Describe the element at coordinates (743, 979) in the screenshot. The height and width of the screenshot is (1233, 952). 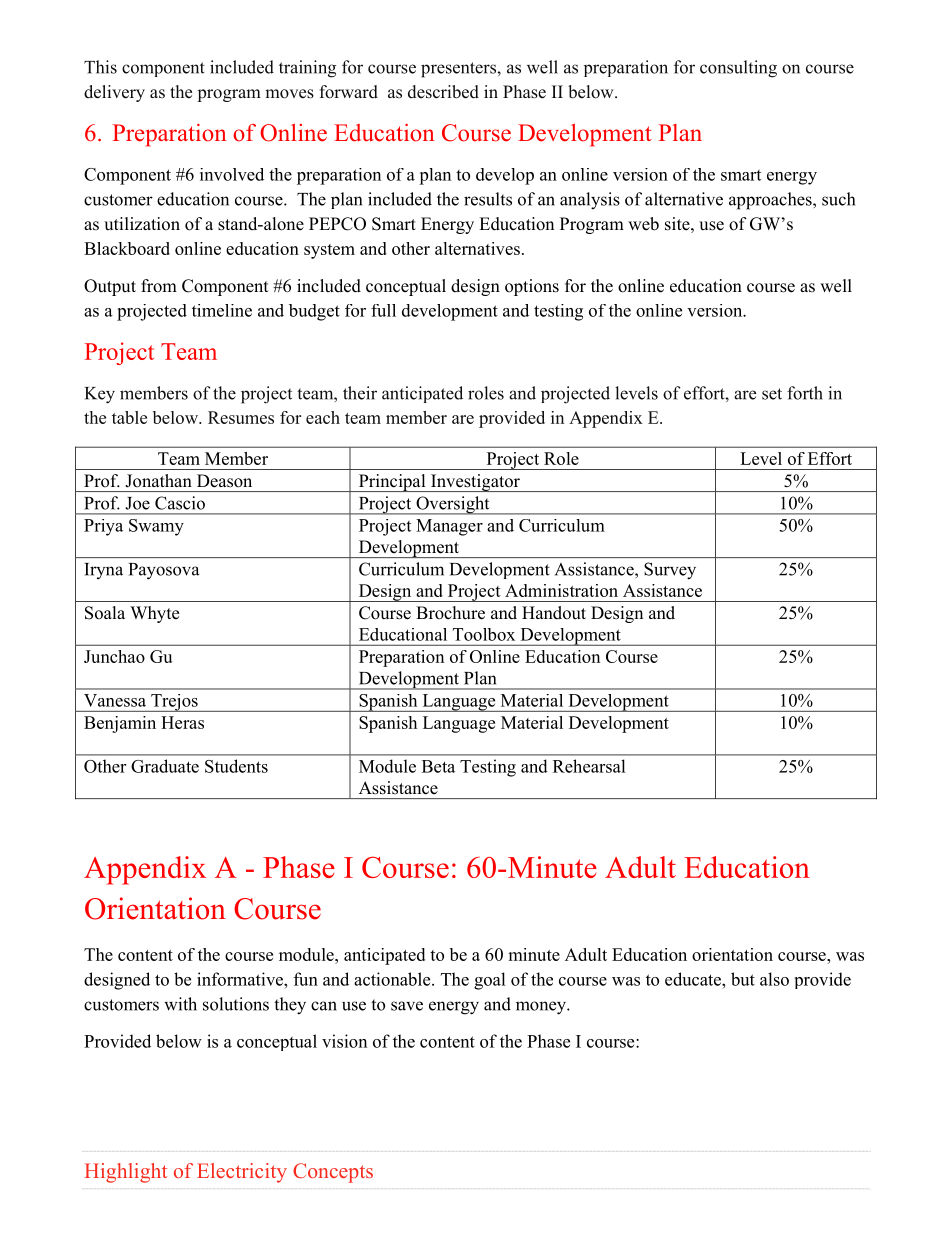
I see `but` at that location.
